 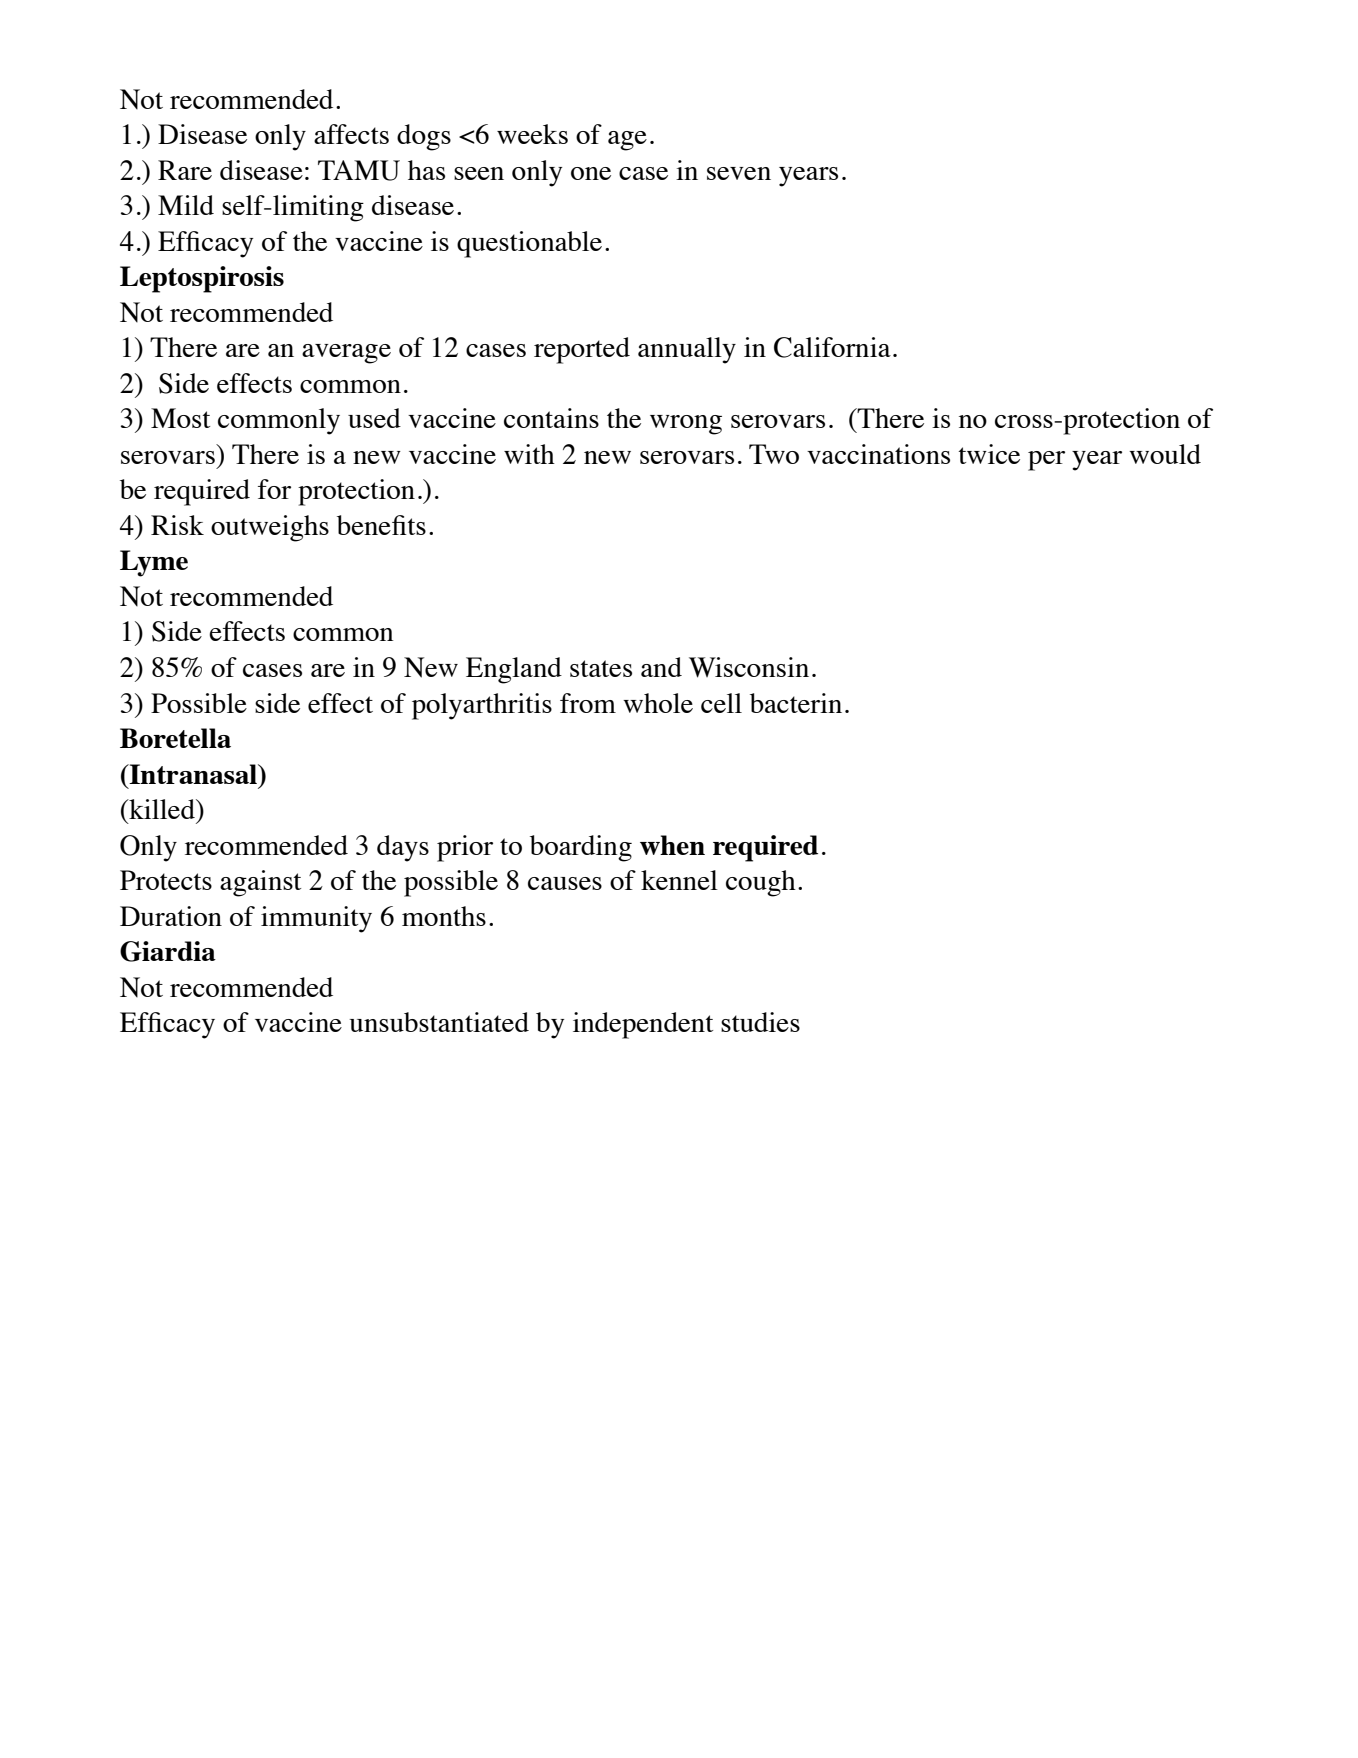 I want to click on one, so click(x=591, y=173).
